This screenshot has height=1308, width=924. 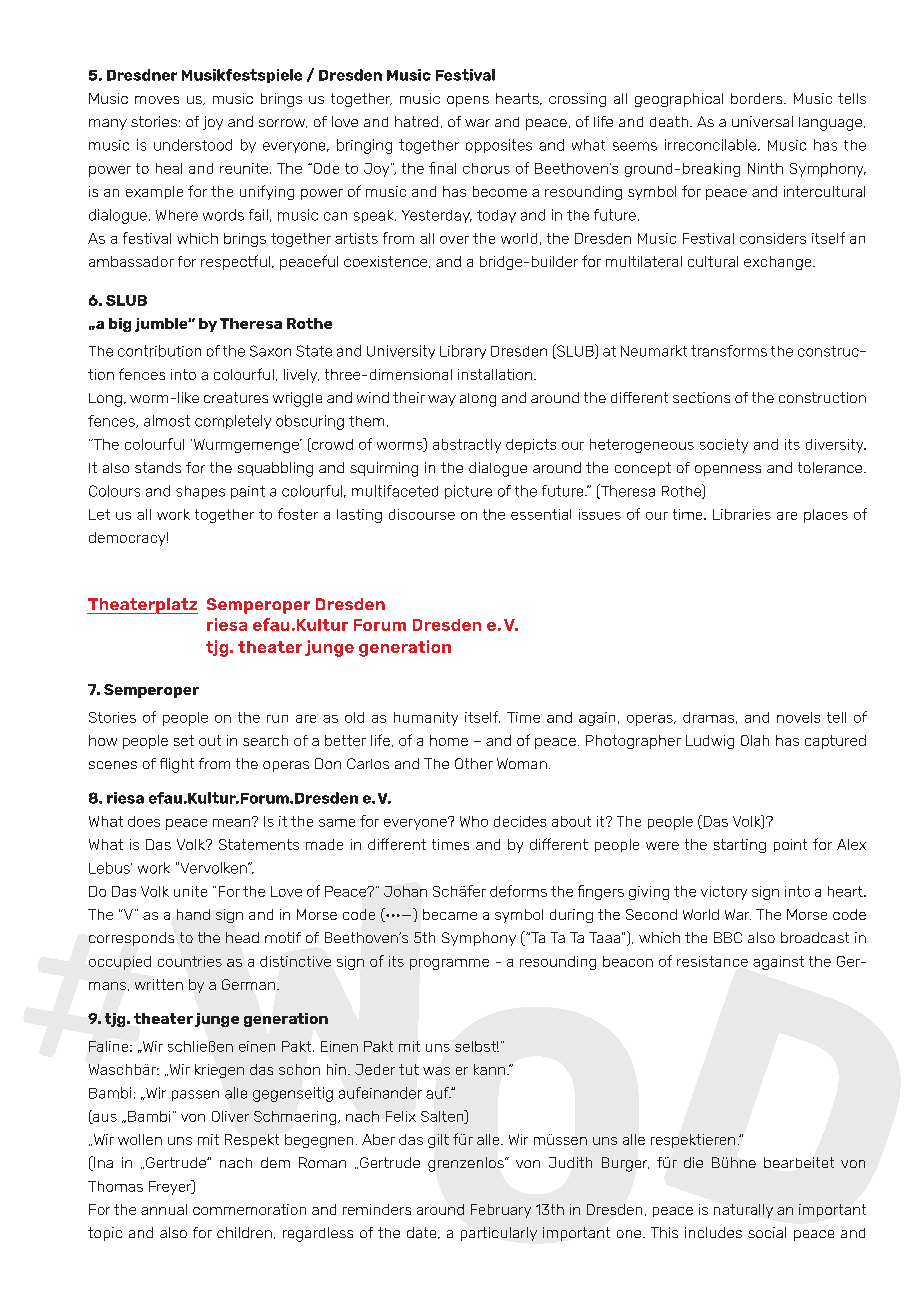 What do you see at coordinates (501, 1211) in the screenshot?
I see `February` at bounding box center [501, 1211].
